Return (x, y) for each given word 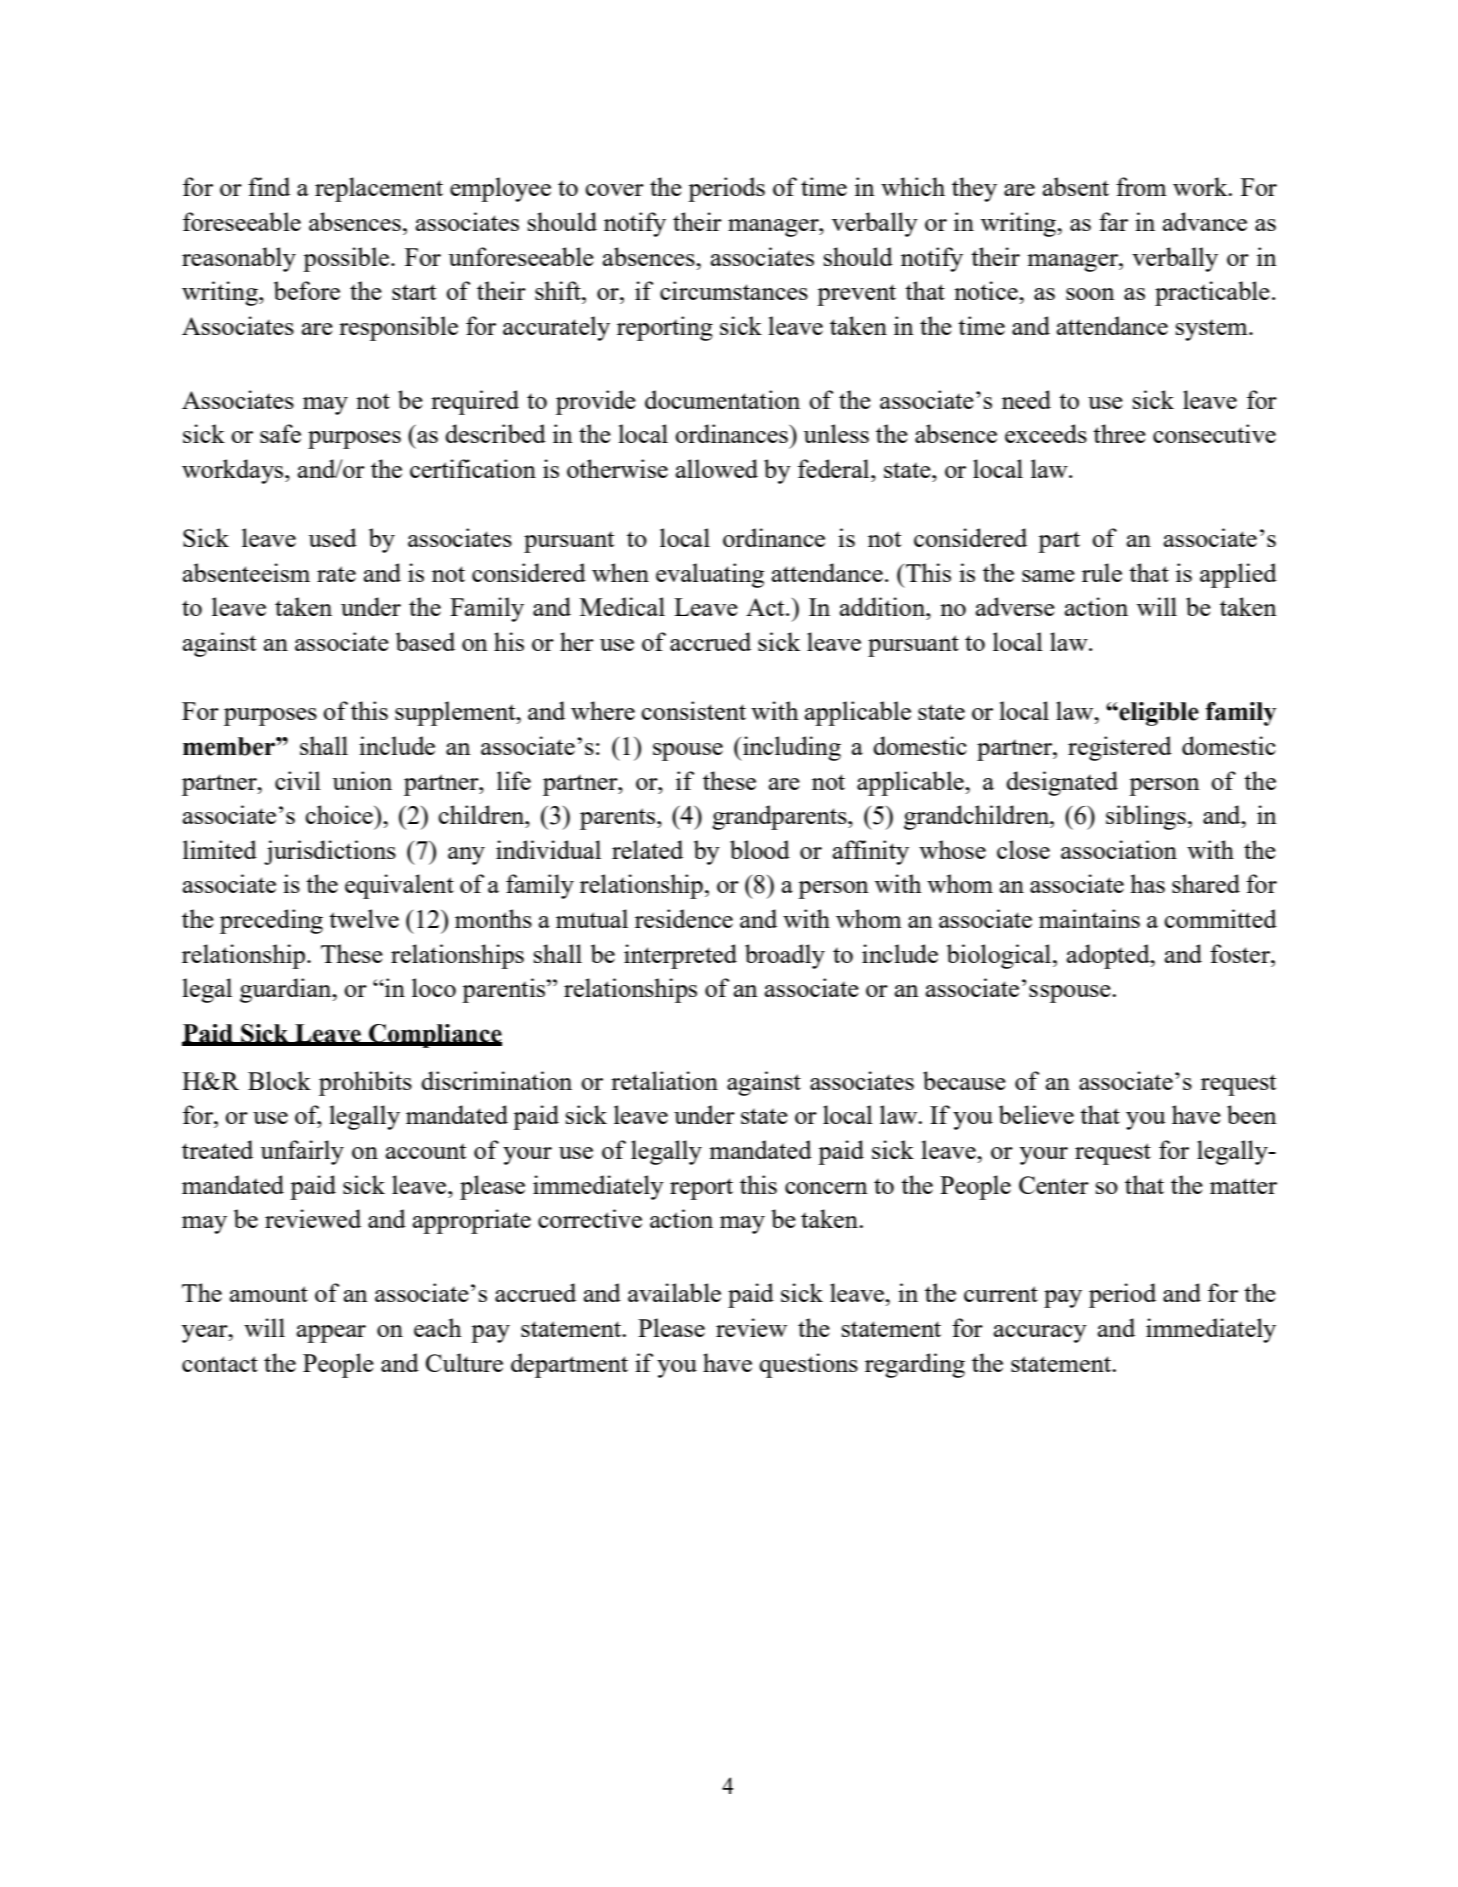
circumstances (734, 290)
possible (347, 259)
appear (331, 1334)
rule (1102, 572)
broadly (785, 956)
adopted (1109, 956)
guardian (287, 990)
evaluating (710, 575)
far (1113, 221)
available (674, 1292)
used (332, 537)
